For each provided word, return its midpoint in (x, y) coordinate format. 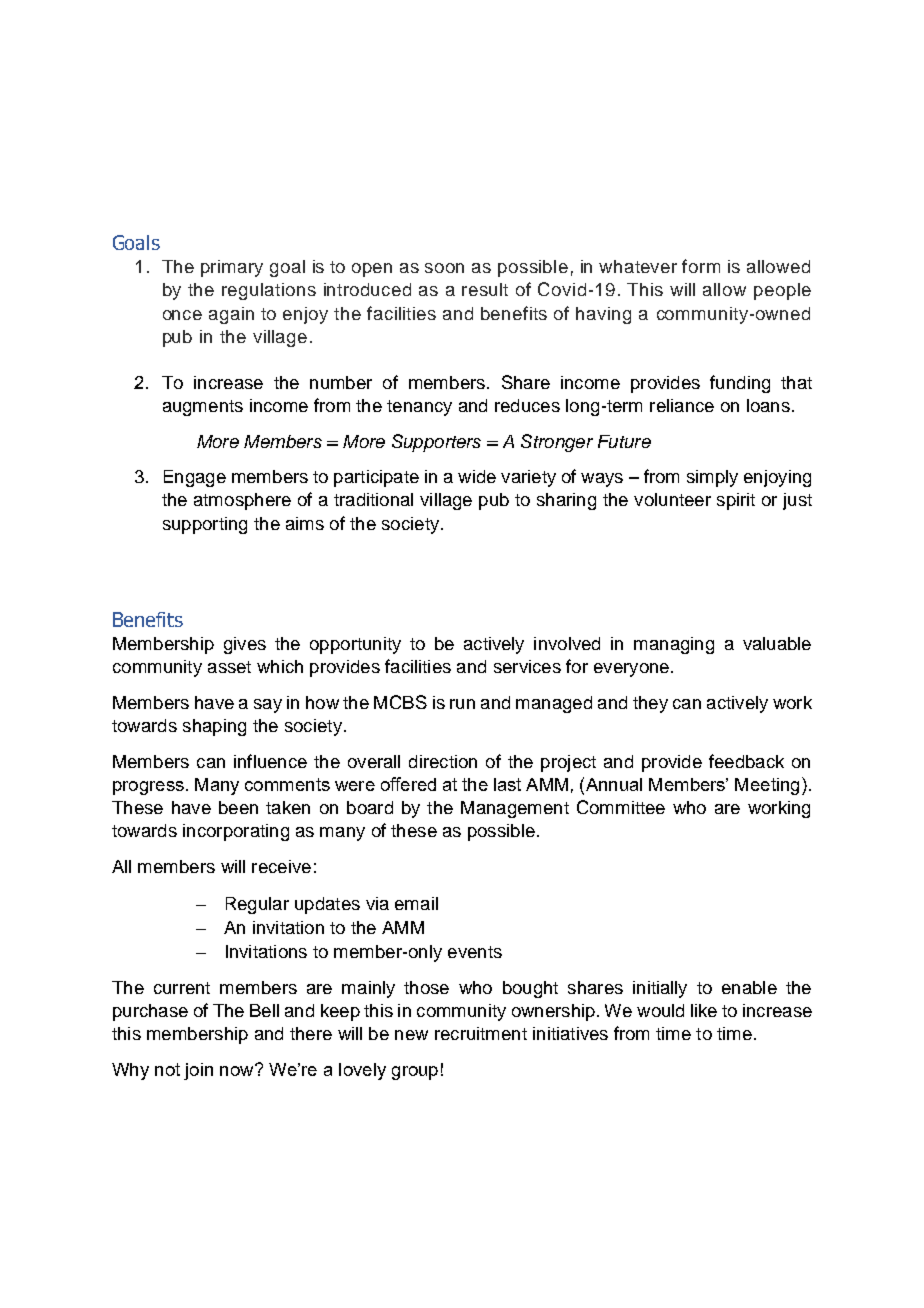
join (198, 1071)
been (238, 807)
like (704, 1010)
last (507, 784)
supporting (205, 525)
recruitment (481, 1033)
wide (477, 476)
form (701, 266)
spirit (736, 501)
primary (232, 268)
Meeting (767, 786)
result (485, 289)
